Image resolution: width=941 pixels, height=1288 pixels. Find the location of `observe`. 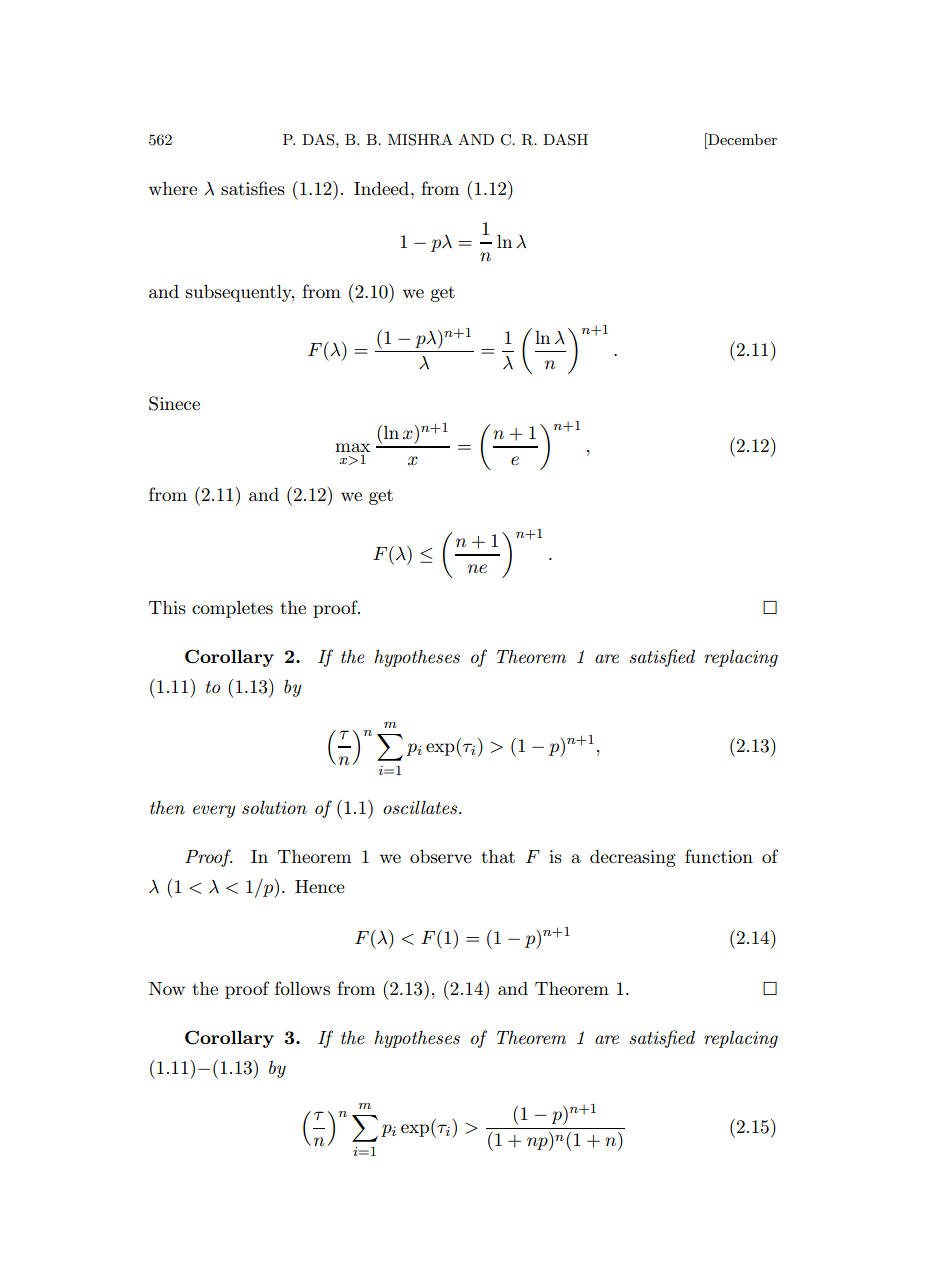

observe is located at coordinates (441, 857).
